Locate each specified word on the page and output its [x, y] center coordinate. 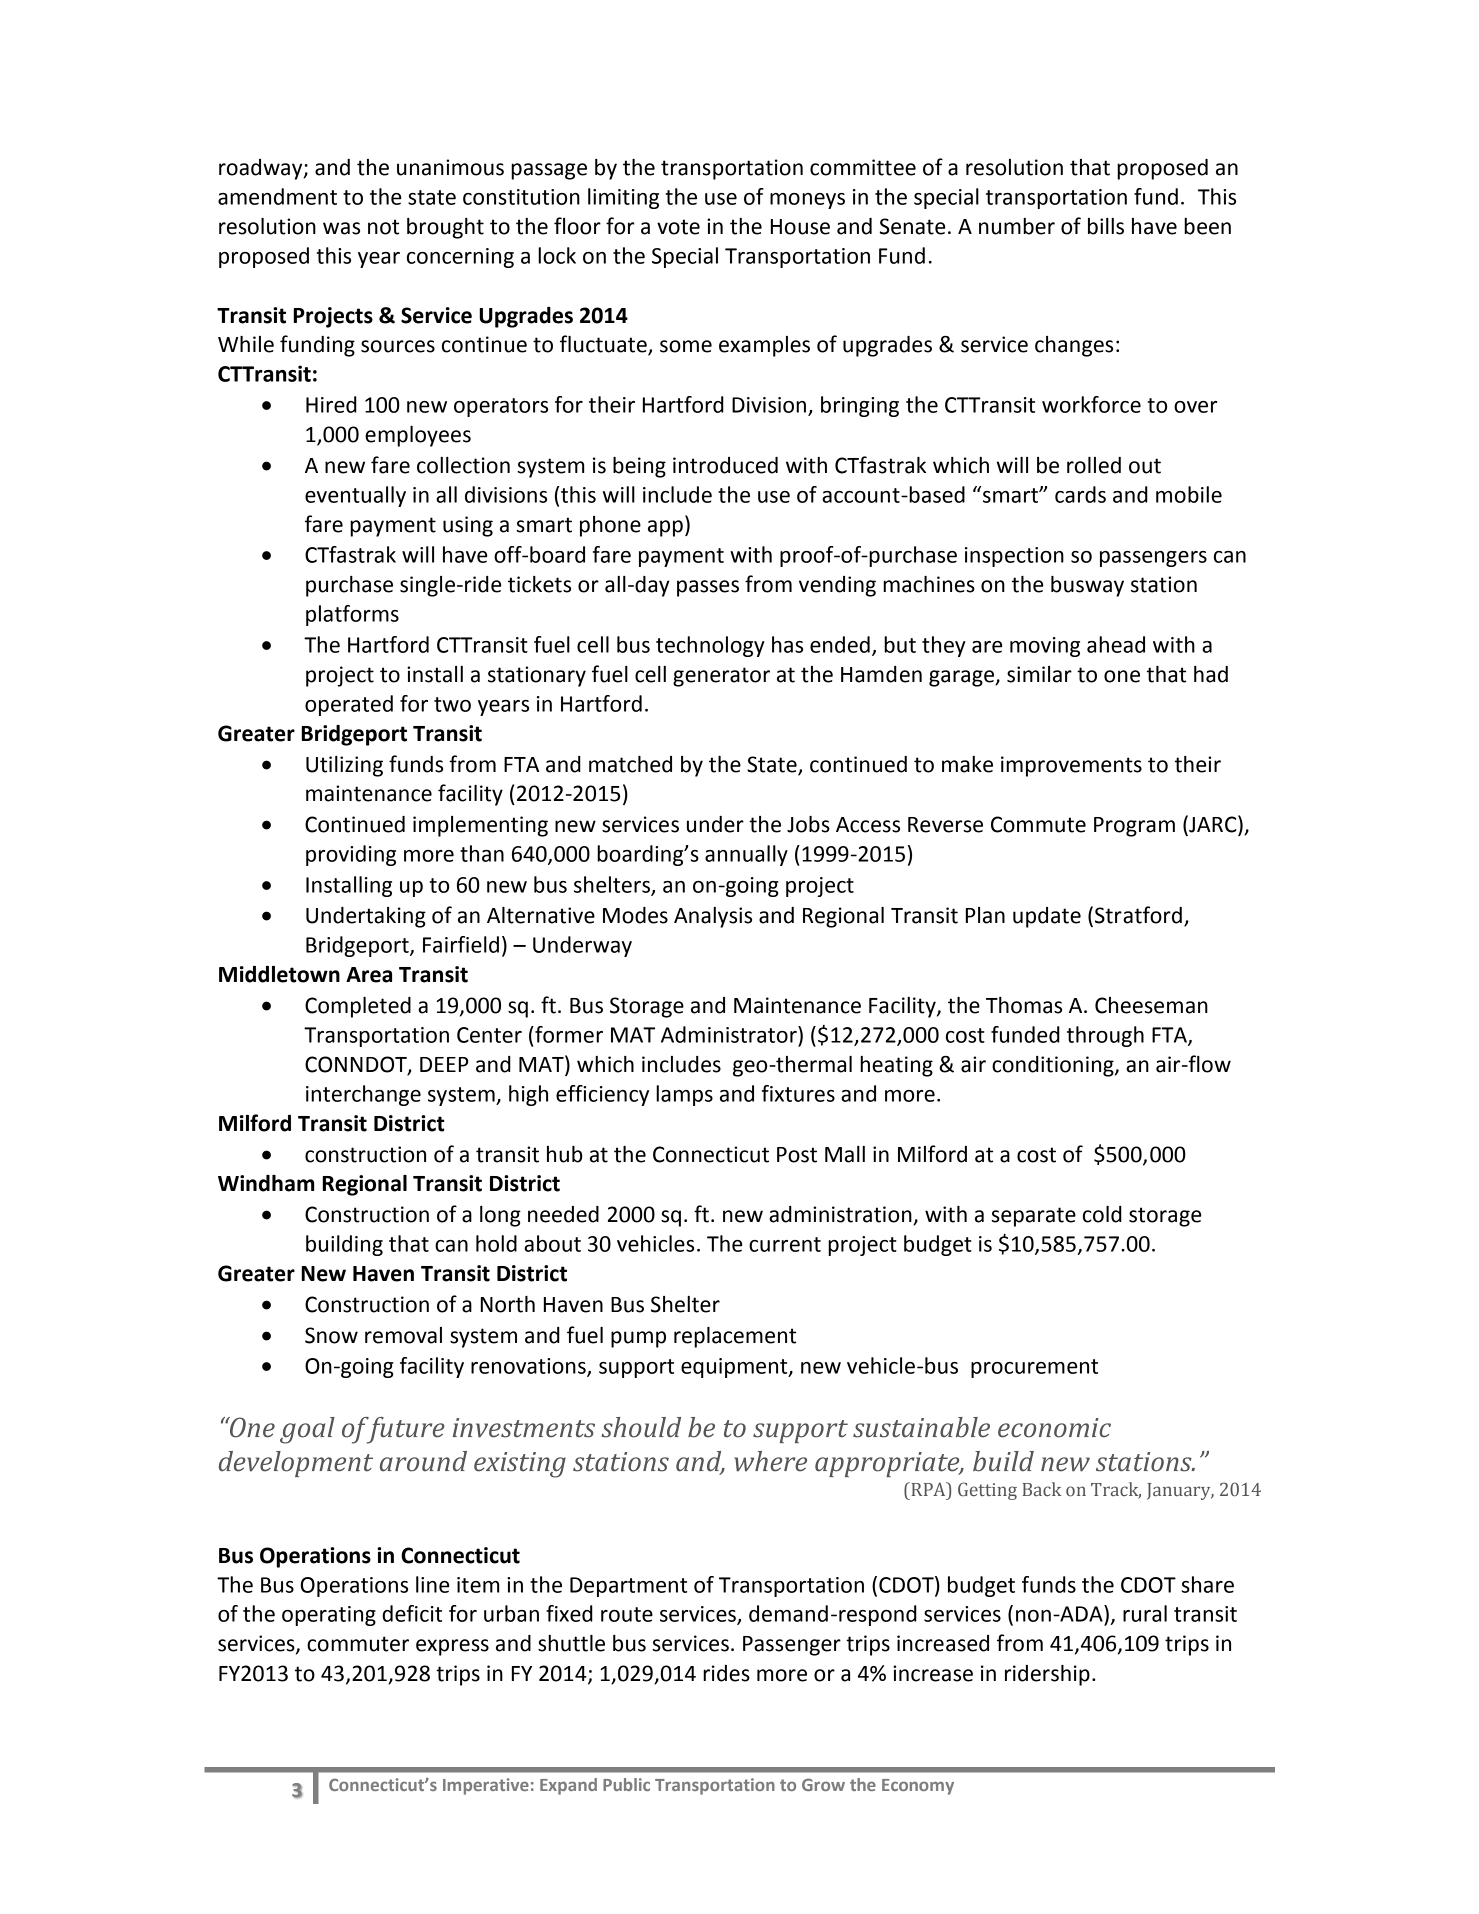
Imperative [486, 1786]
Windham [266, 1183]
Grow [823, 1784]
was [341, 228]
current [785, 1244]
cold [1102, 1214]
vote [678, 227]
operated [349, 705]
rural [1145, 1613]
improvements [1071, 766]
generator [721, 677]
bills [1106, 226]
